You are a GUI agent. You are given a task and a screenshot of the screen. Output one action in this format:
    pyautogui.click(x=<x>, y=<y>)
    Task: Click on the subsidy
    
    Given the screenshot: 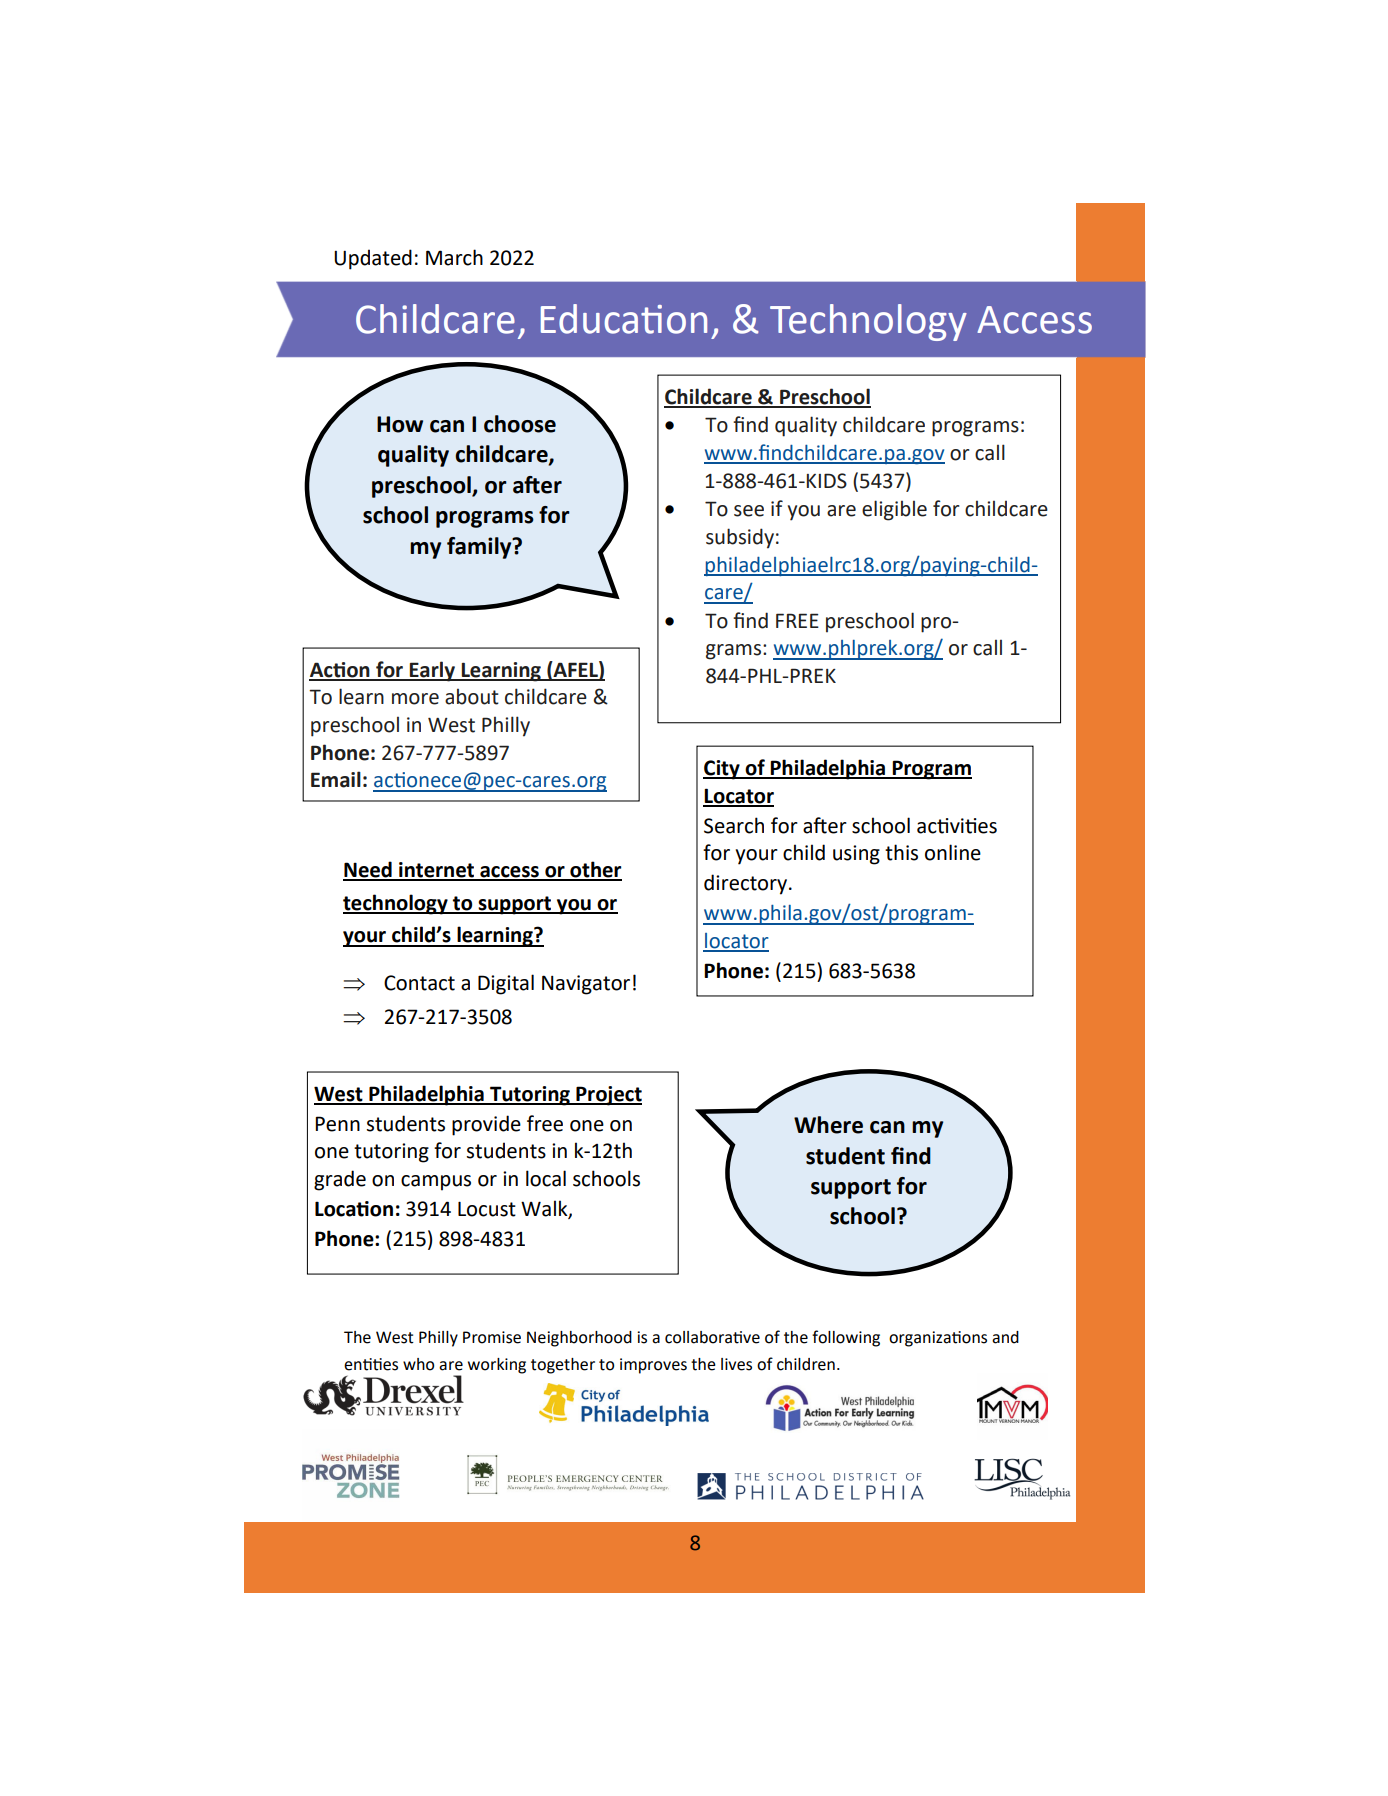 What is the action you would take?
    pyautogui.click(x=740, y=538)
